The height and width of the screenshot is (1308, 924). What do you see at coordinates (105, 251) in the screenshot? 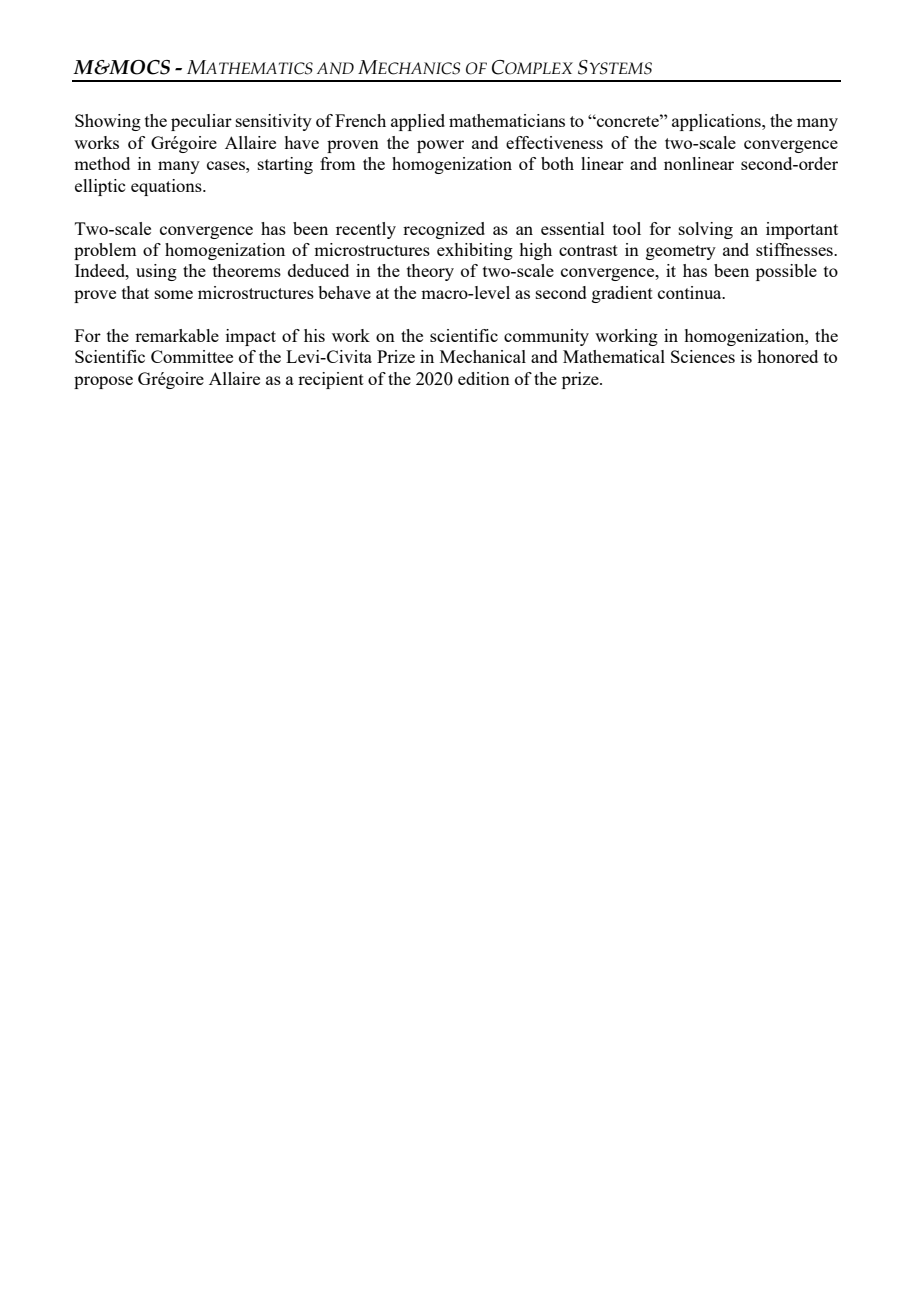
I see `problem` at bounding box center [105, 251].
